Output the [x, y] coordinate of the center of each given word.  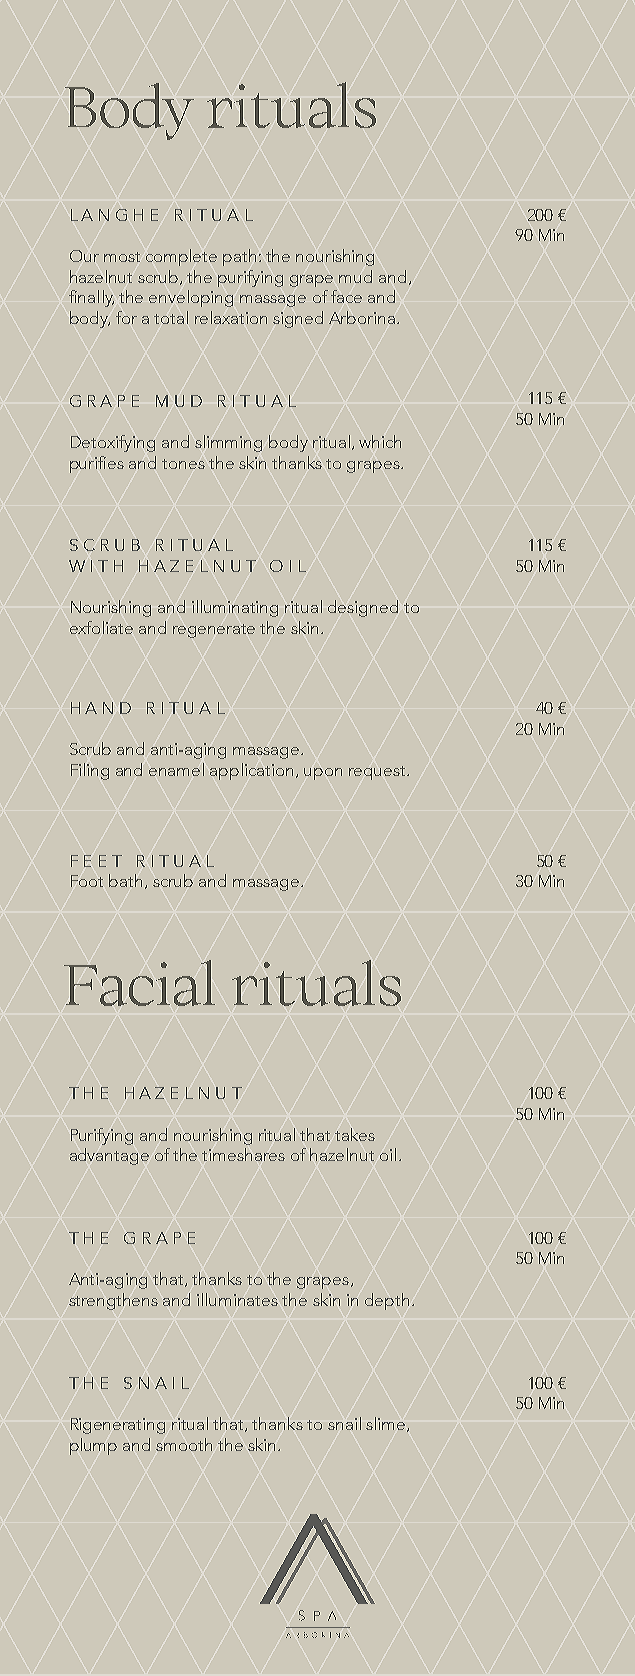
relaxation [231, 317]
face [346, 296]
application [251, 771]
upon [323, 774]
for [126, 317]
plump [93, 1446]
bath [125, 880]
